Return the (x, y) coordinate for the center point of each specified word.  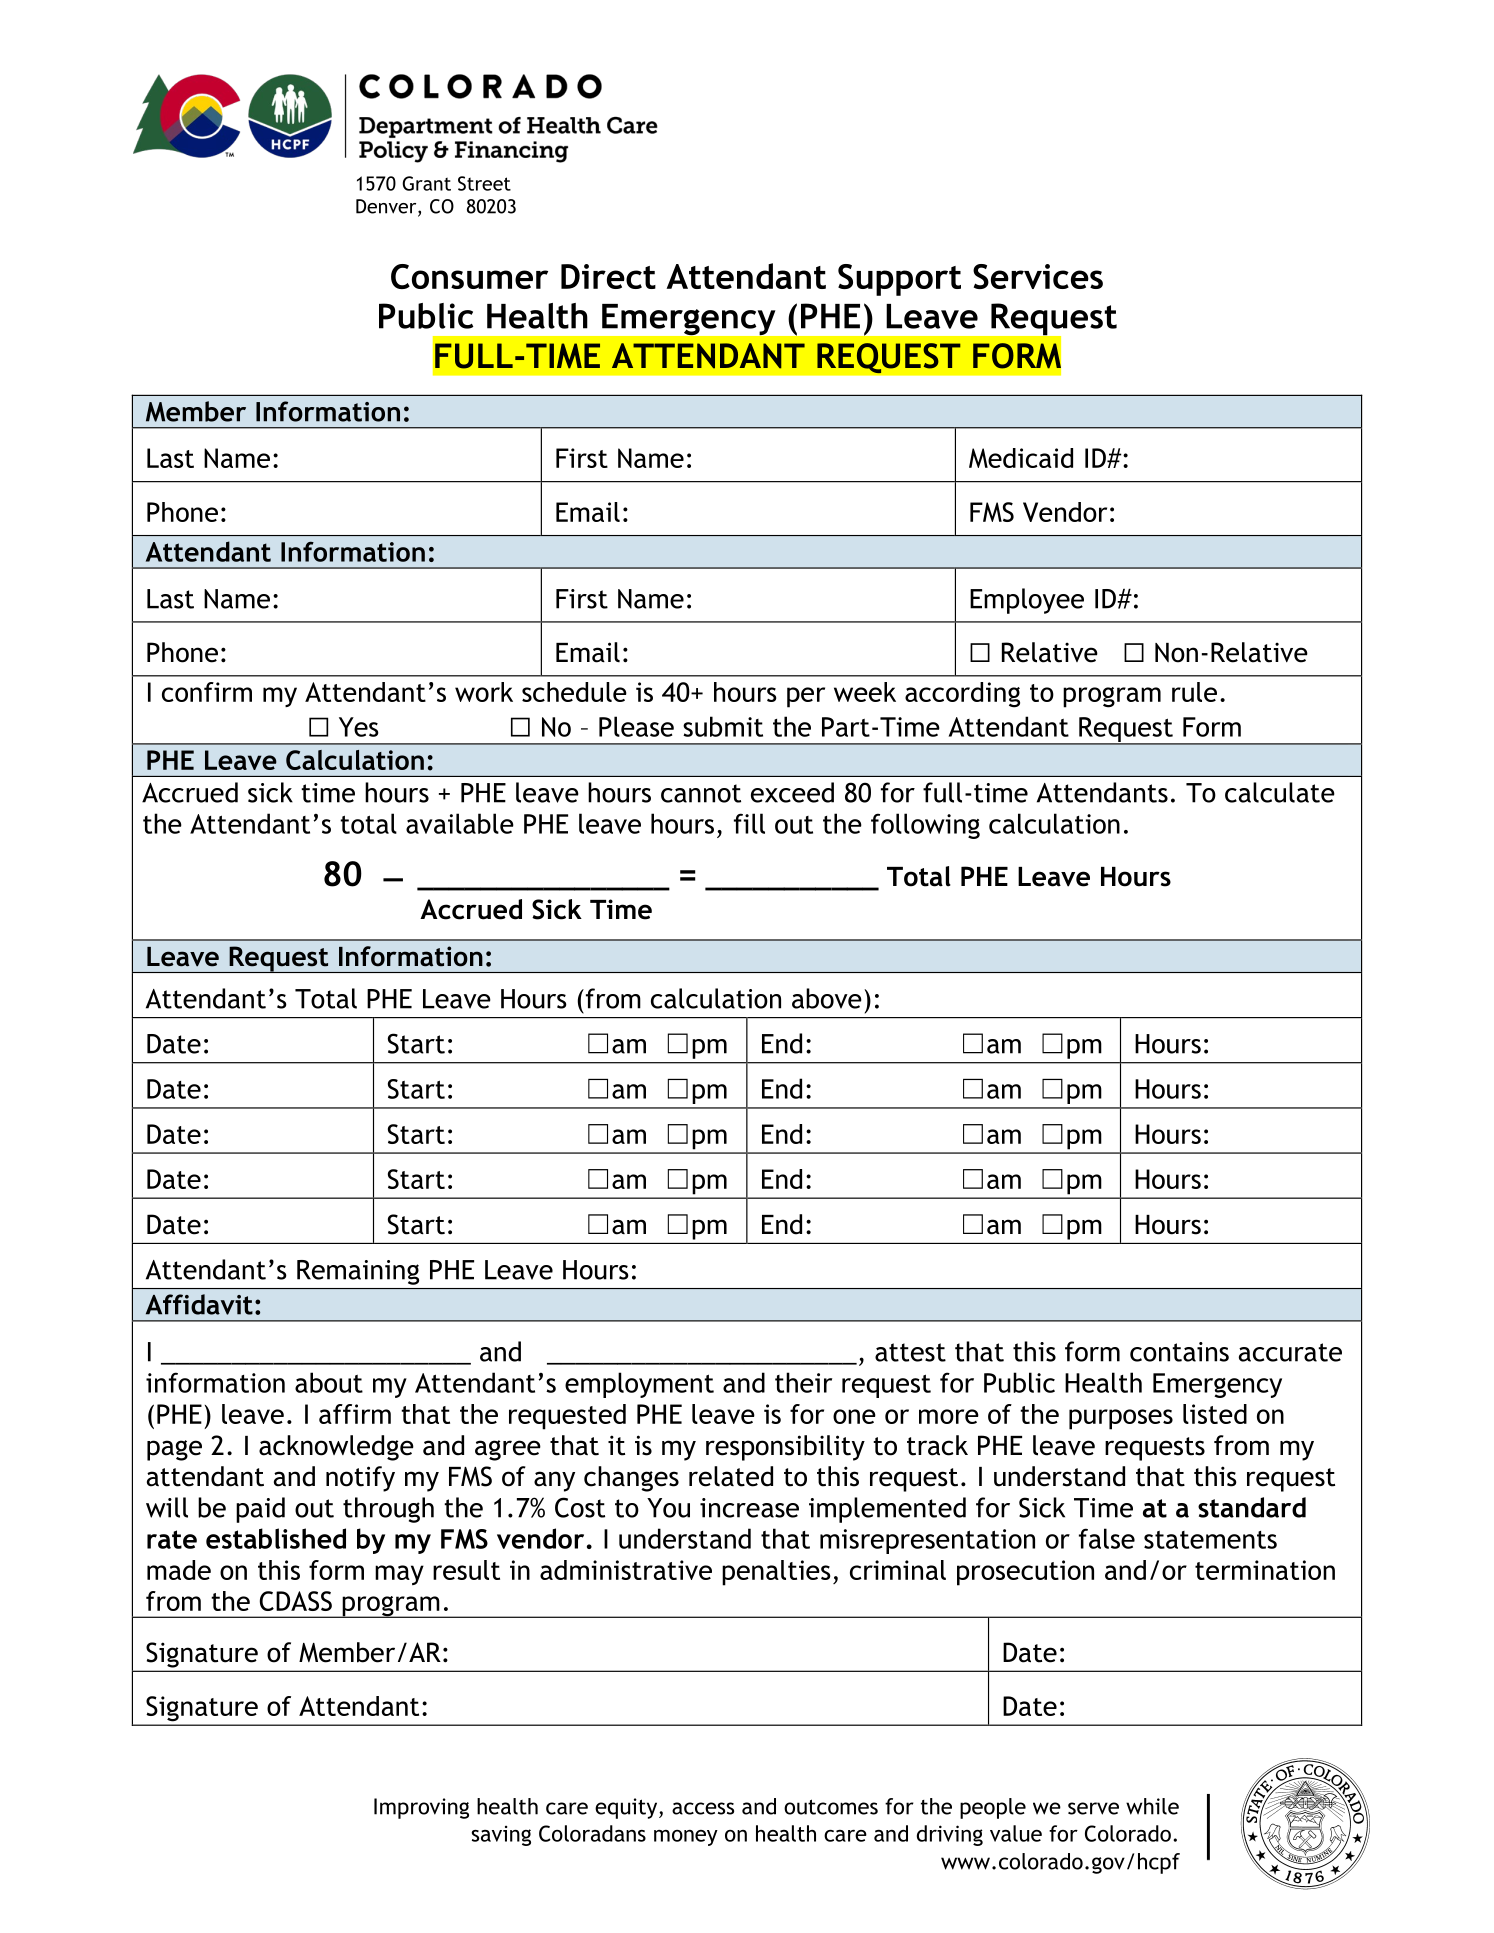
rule (1194, 692)
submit (723, 726)
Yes (359, 727)
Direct (608, 276)
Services (1038, 276)
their (803, 1382)
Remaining (358, 1272)
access (703, 1808)
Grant (426, 183)
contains (1179, 1352)
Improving (421, 1808)
